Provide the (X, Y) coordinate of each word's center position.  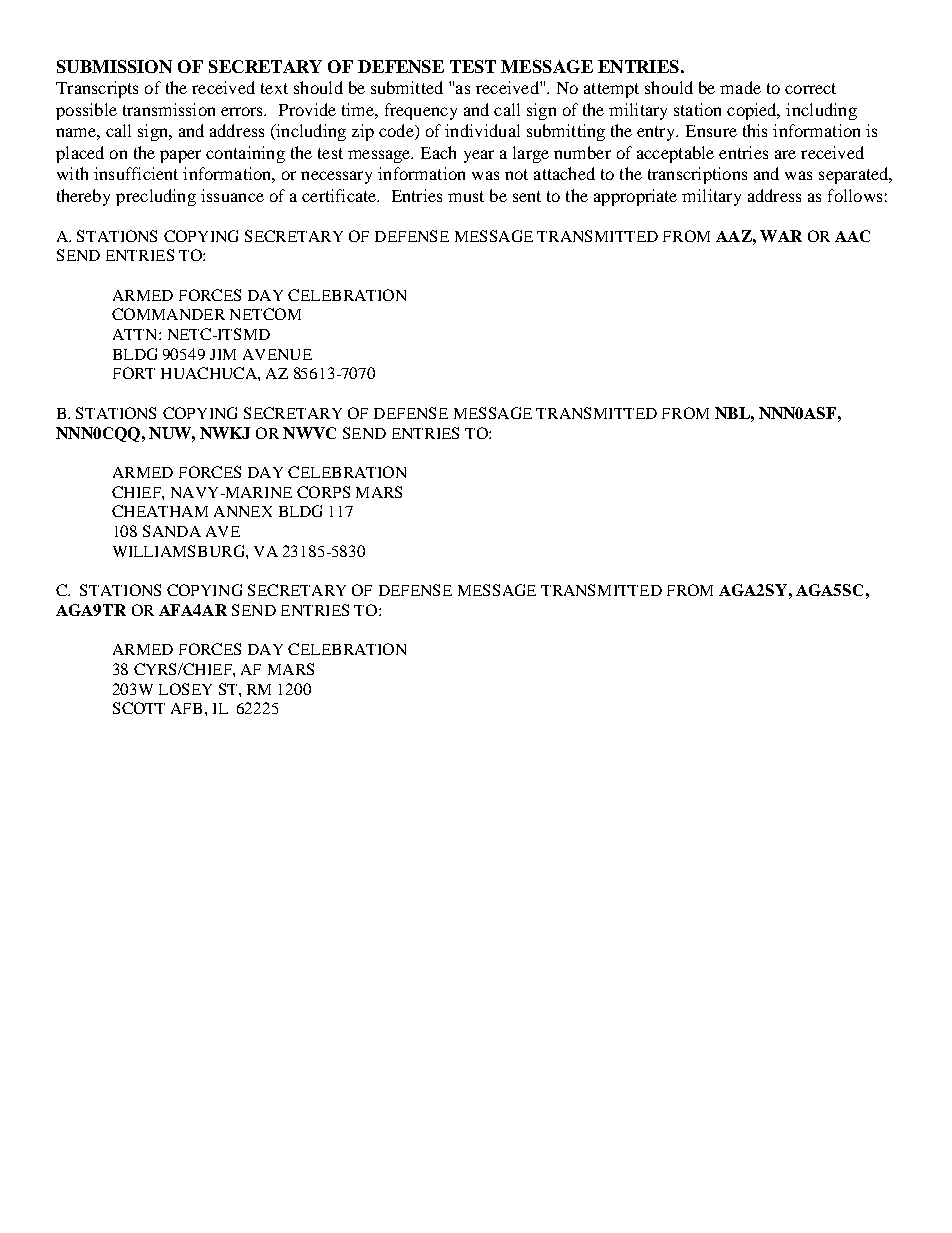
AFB (186, 708)
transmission (169, 109)
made (740, 87)
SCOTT (139, 708)
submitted (407, 87)
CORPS (323, 492)
